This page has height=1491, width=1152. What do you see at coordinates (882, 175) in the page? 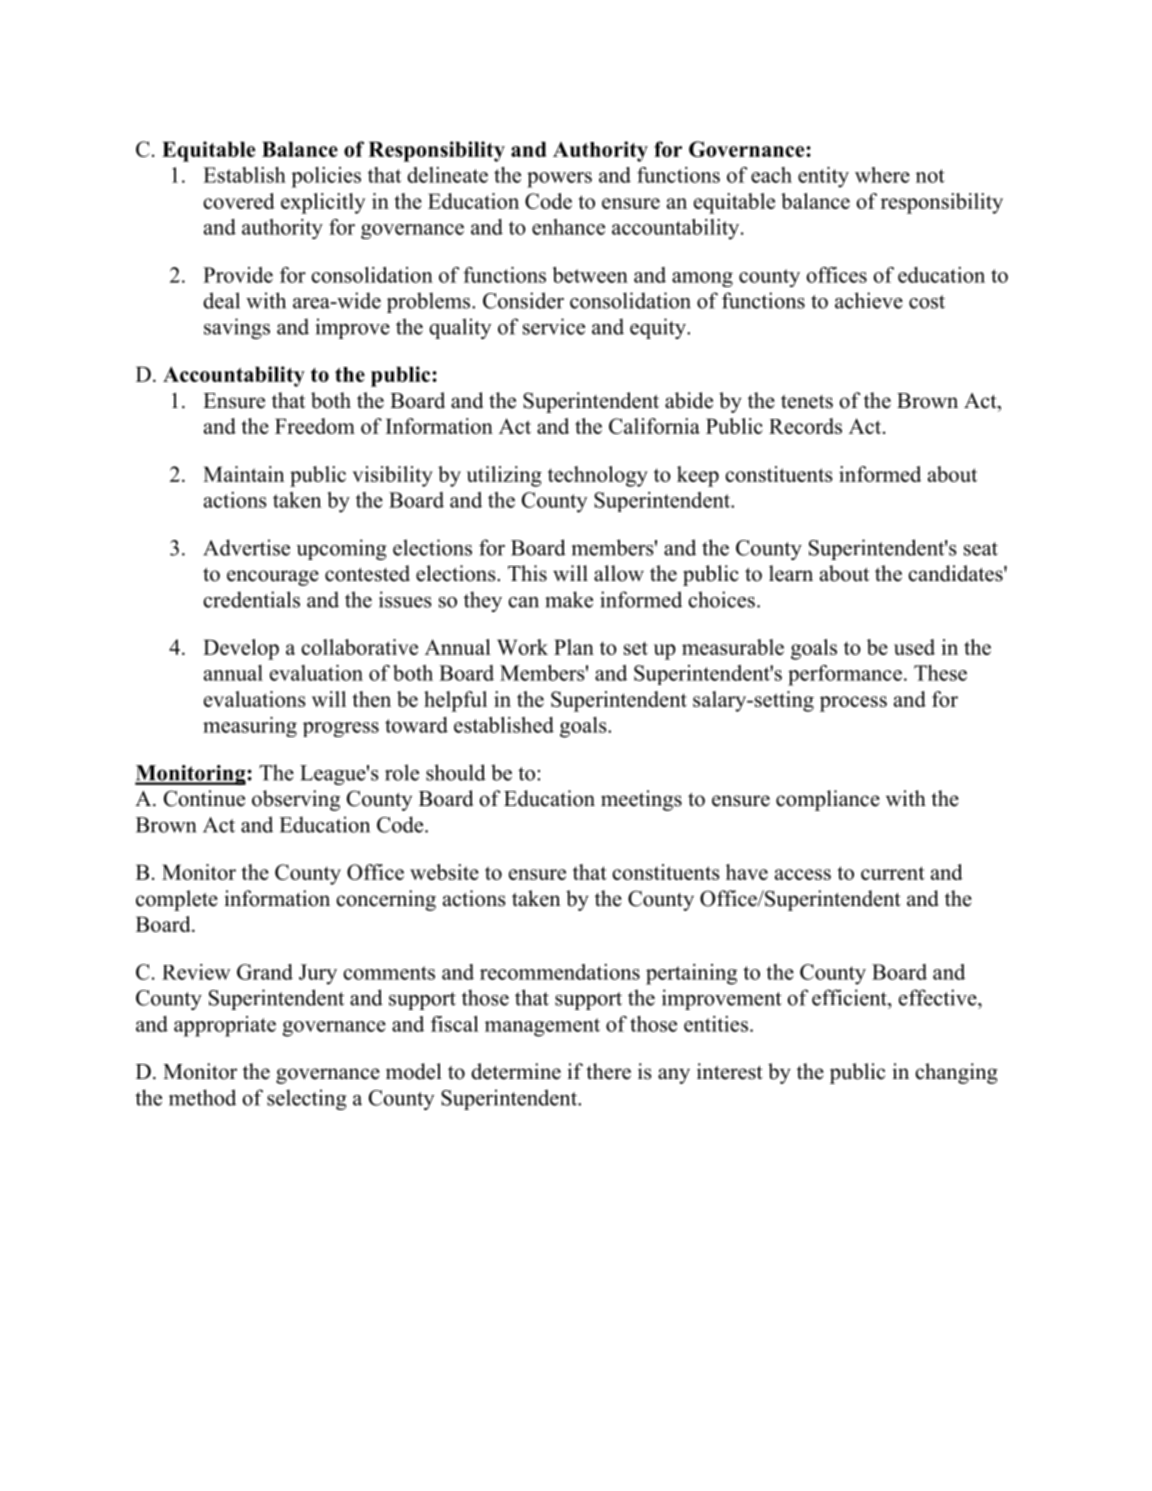
I see `where` at bounding box center [882, 175].
